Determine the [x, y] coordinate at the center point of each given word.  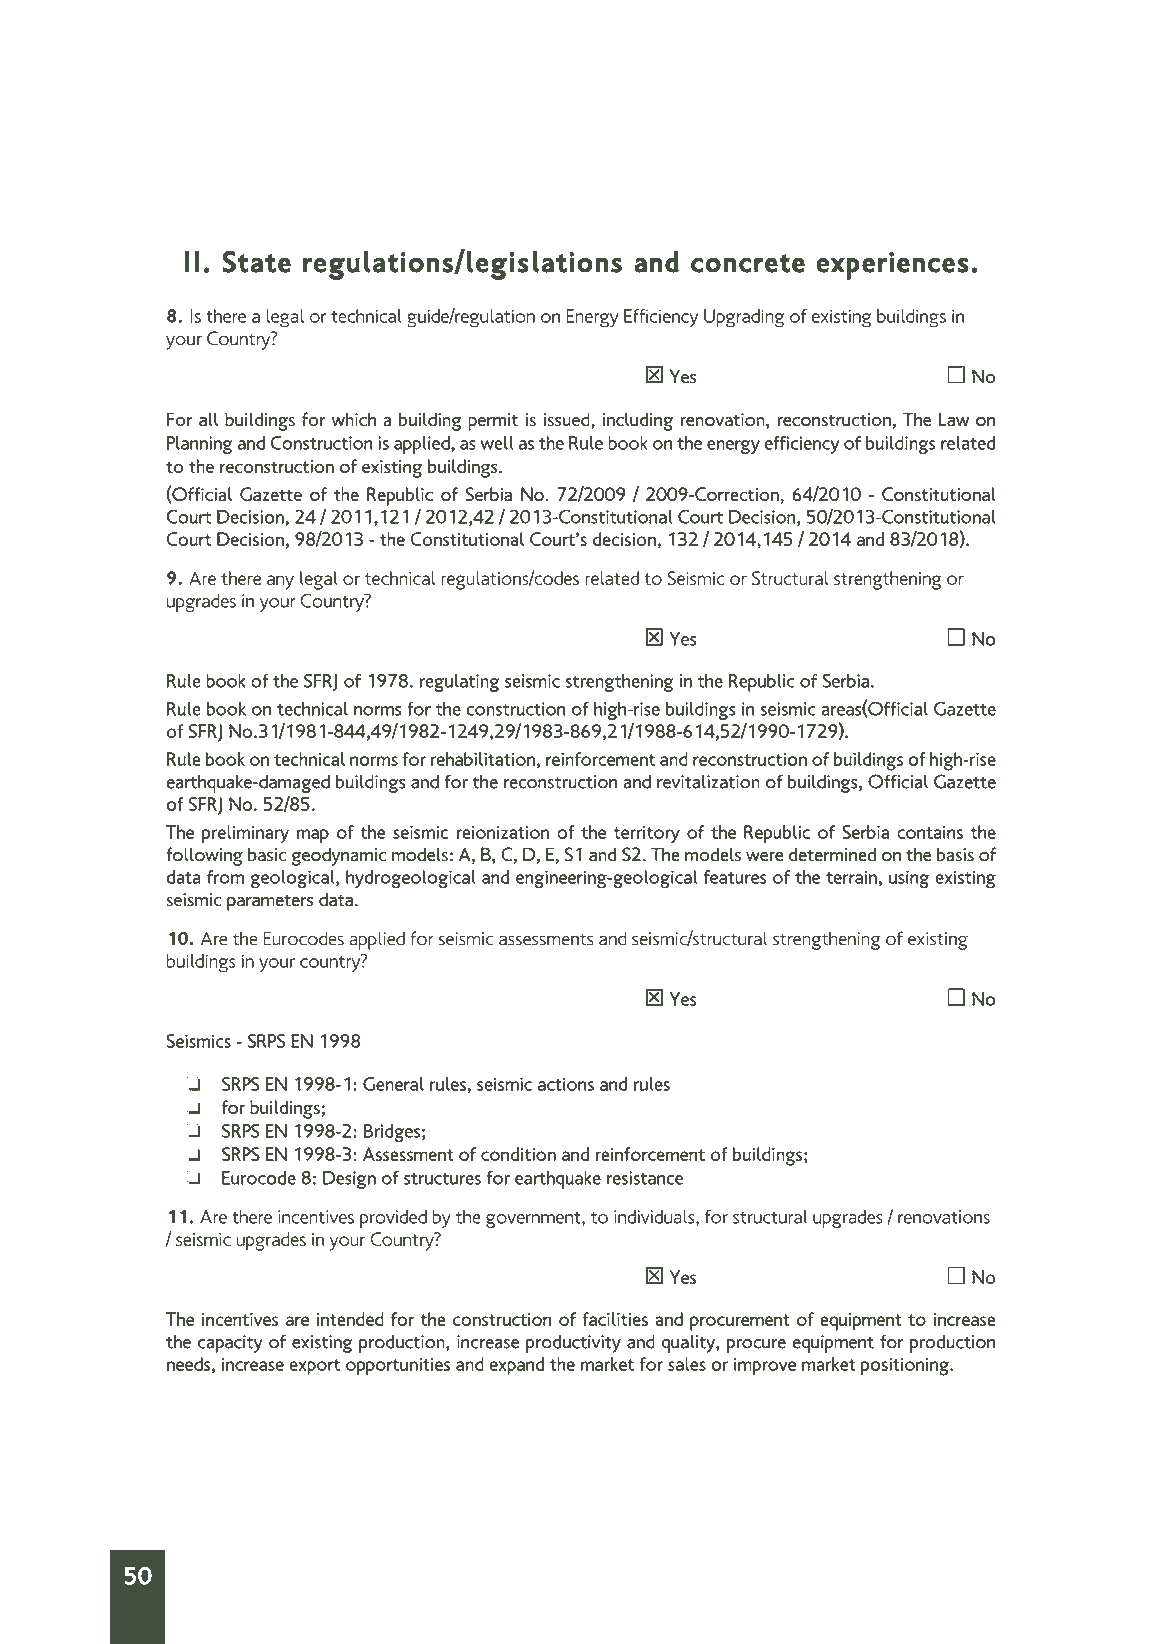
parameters [270, 902]
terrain [851, 877]
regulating [459, 683]
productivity [573, 1343]
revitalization [708, 781]
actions [566, 1084]
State [256, 262]
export [314, 1367]
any [280, 582]
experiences [892, 266]
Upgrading [744, 318]
